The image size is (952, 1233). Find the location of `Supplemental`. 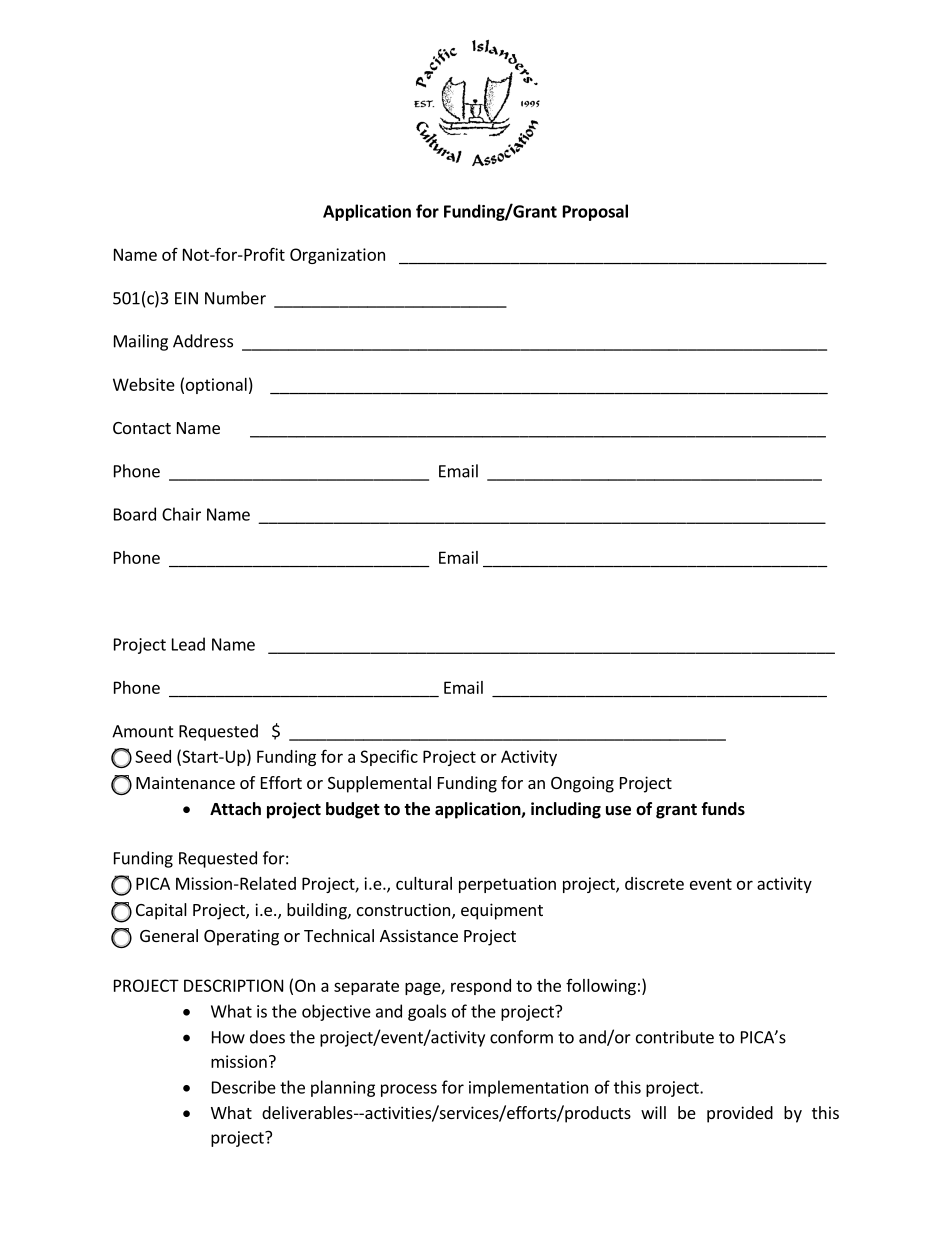

Supplemental is located at coordinates (379, 784).
